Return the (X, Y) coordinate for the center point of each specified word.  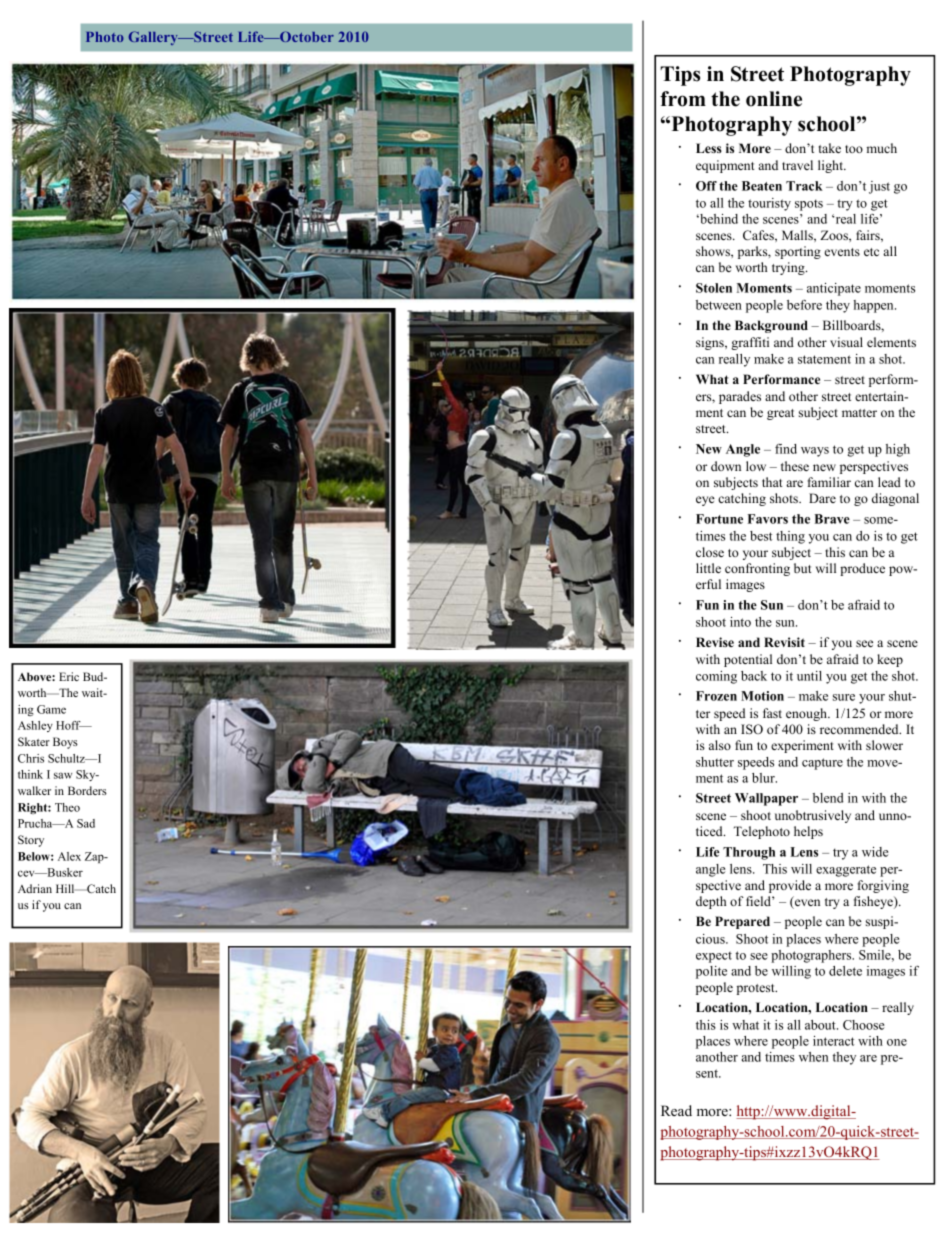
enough (807, 714)
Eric (69, 676)
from (683, 99)
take (830, 148)
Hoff (69, 725)
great (780, 414)
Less (709, 148)
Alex (69, 856)
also (720, 745)
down (726, 466)
